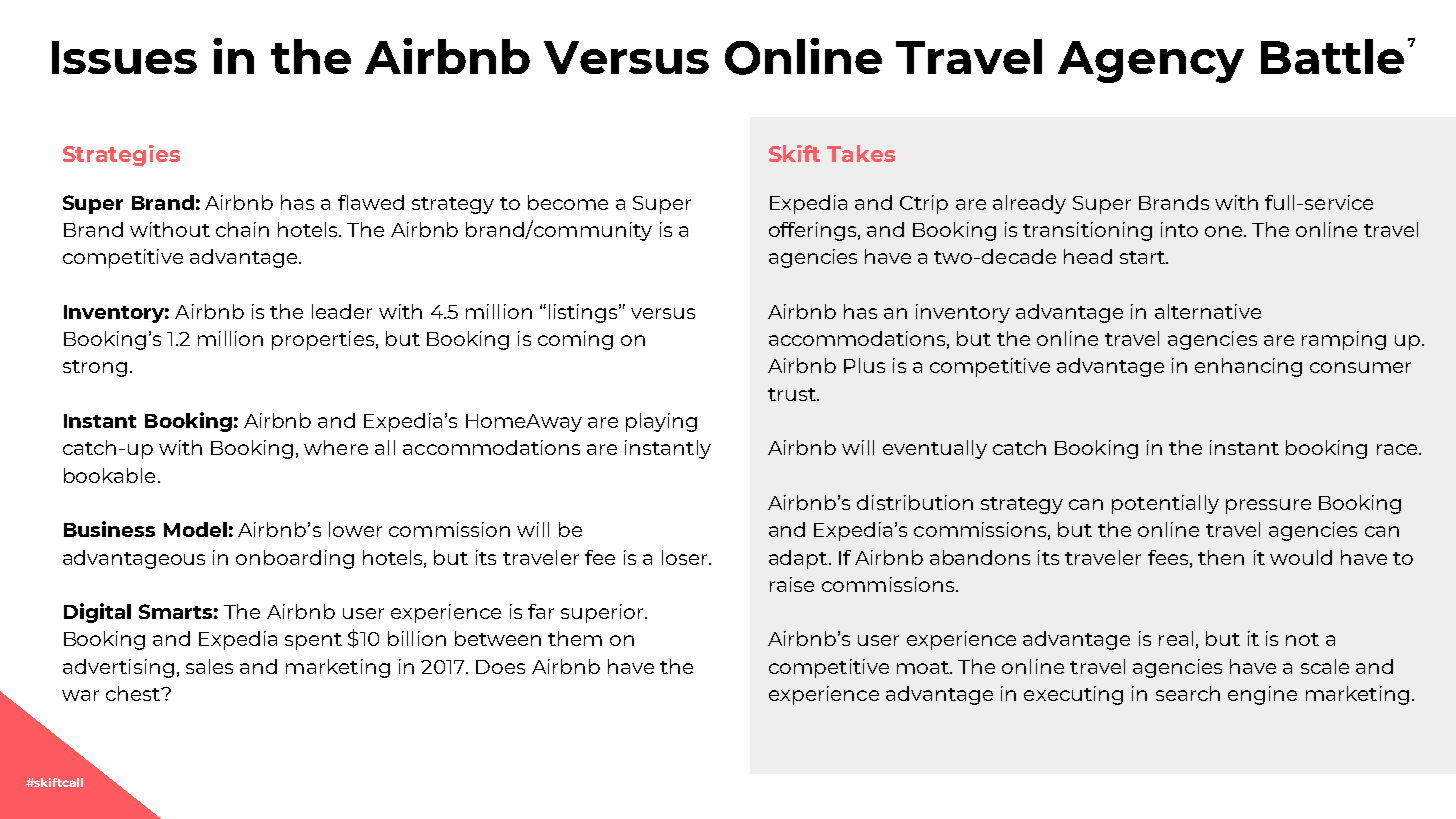 Image resolution: width=1456 pixels, height=819 pixels. I want to click on strong, so click(95, 368).
